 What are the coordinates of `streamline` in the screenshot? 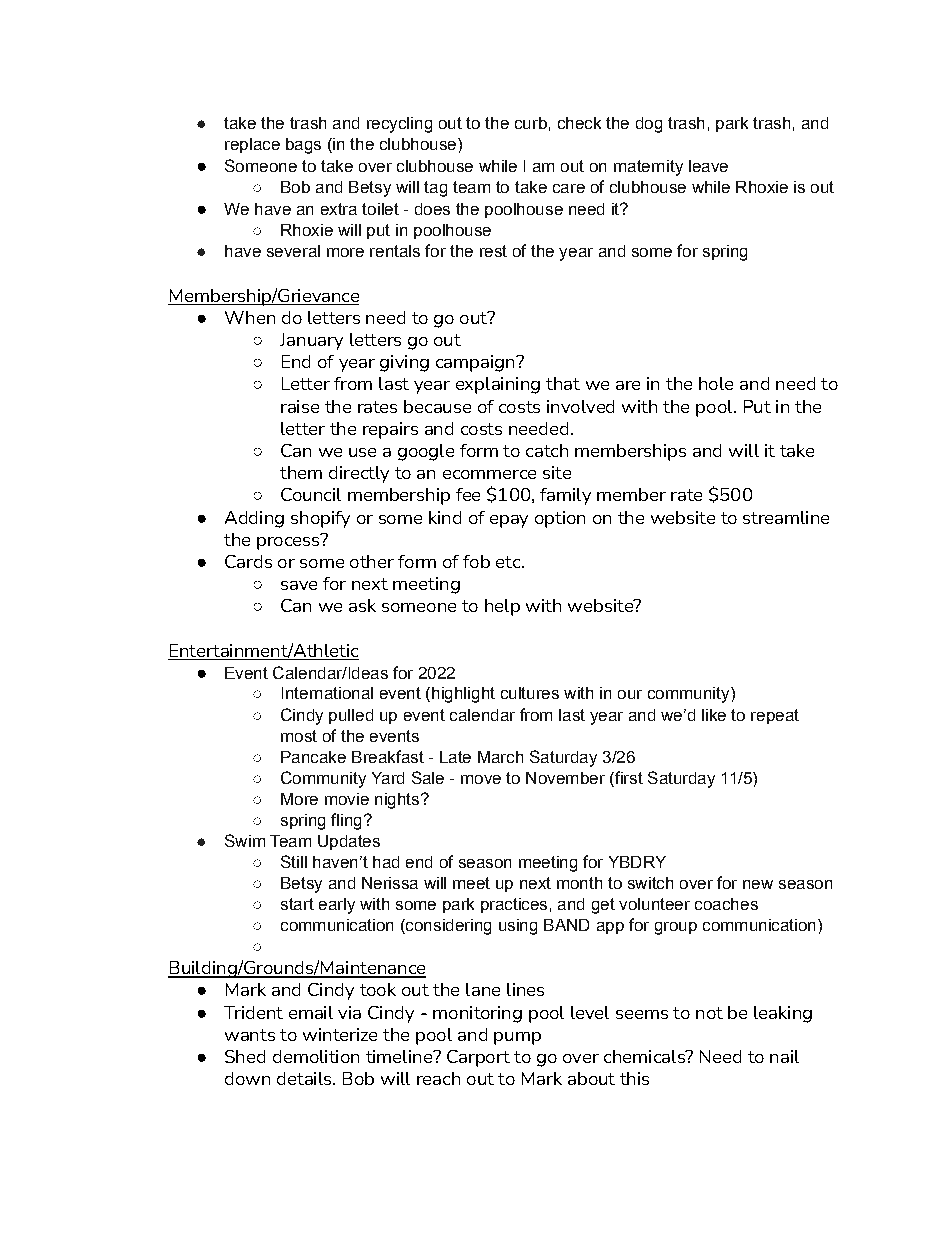 It's located at (786, 517).
